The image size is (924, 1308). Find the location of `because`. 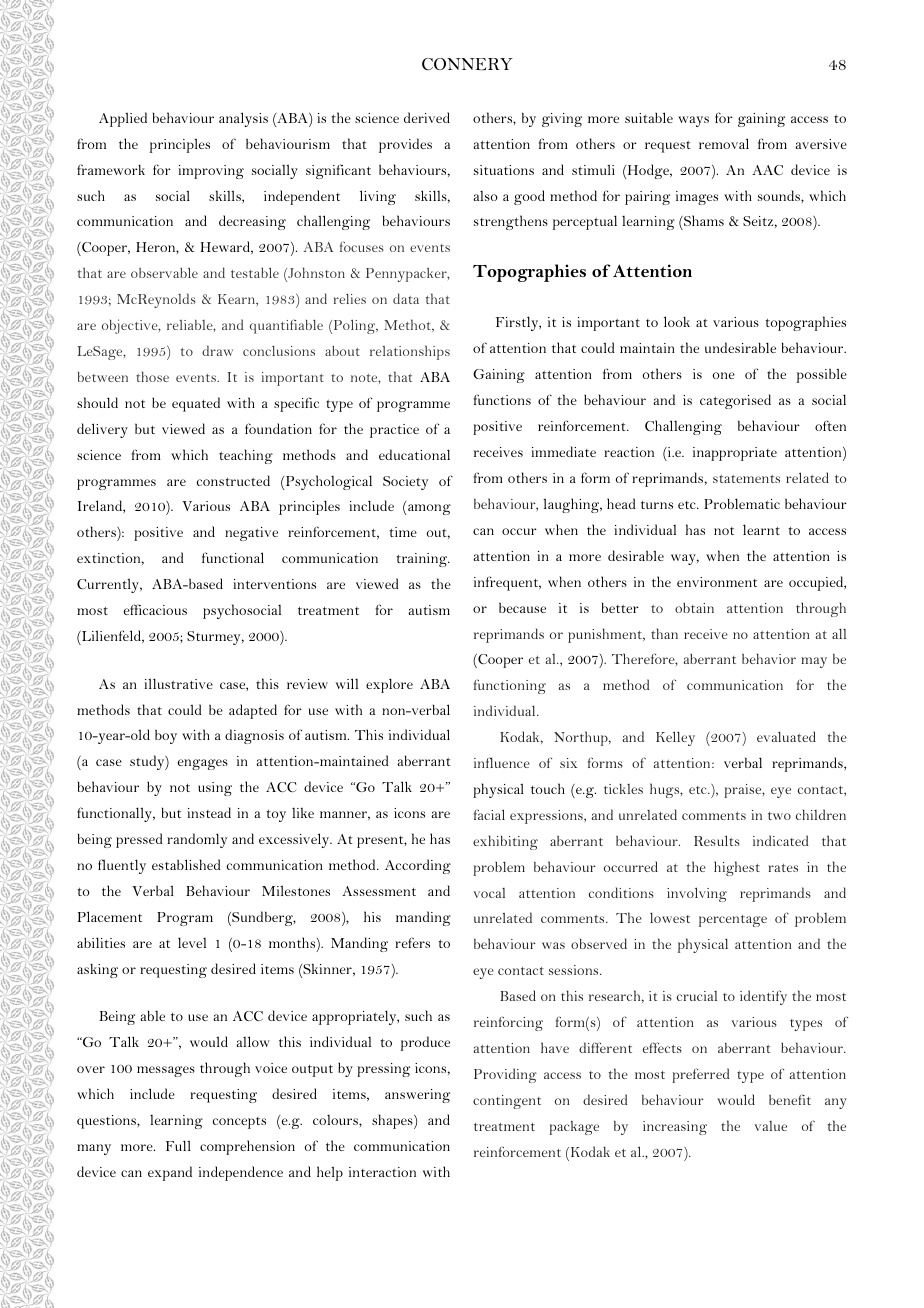

because is located at coordinates (522, 607).
